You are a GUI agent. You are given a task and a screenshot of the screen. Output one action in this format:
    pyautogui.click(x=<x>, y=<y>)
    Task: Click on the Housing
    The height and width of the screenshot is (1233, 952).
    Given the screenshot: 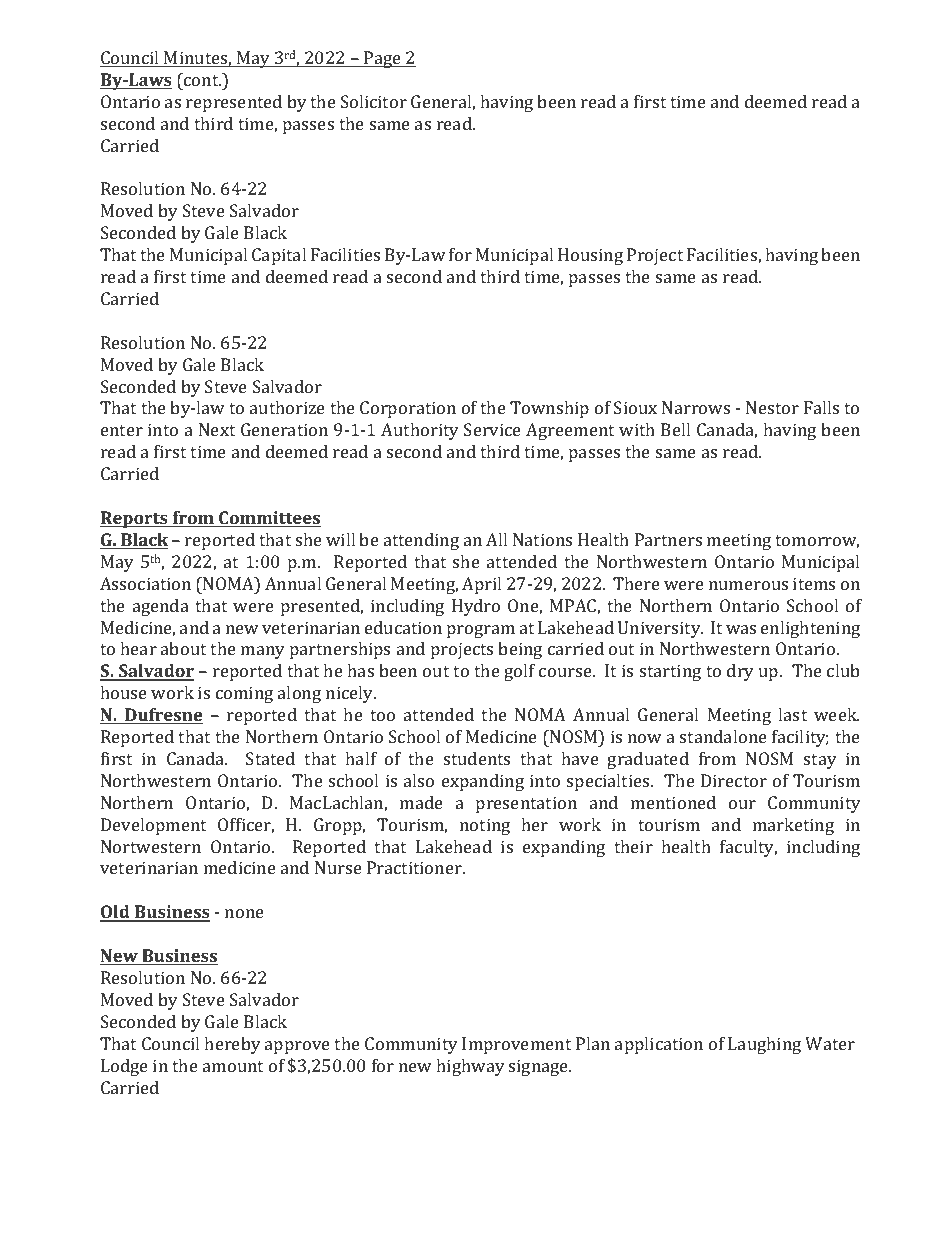 What is the action you would take?
    pyautogui.click(x=590, y=256)
